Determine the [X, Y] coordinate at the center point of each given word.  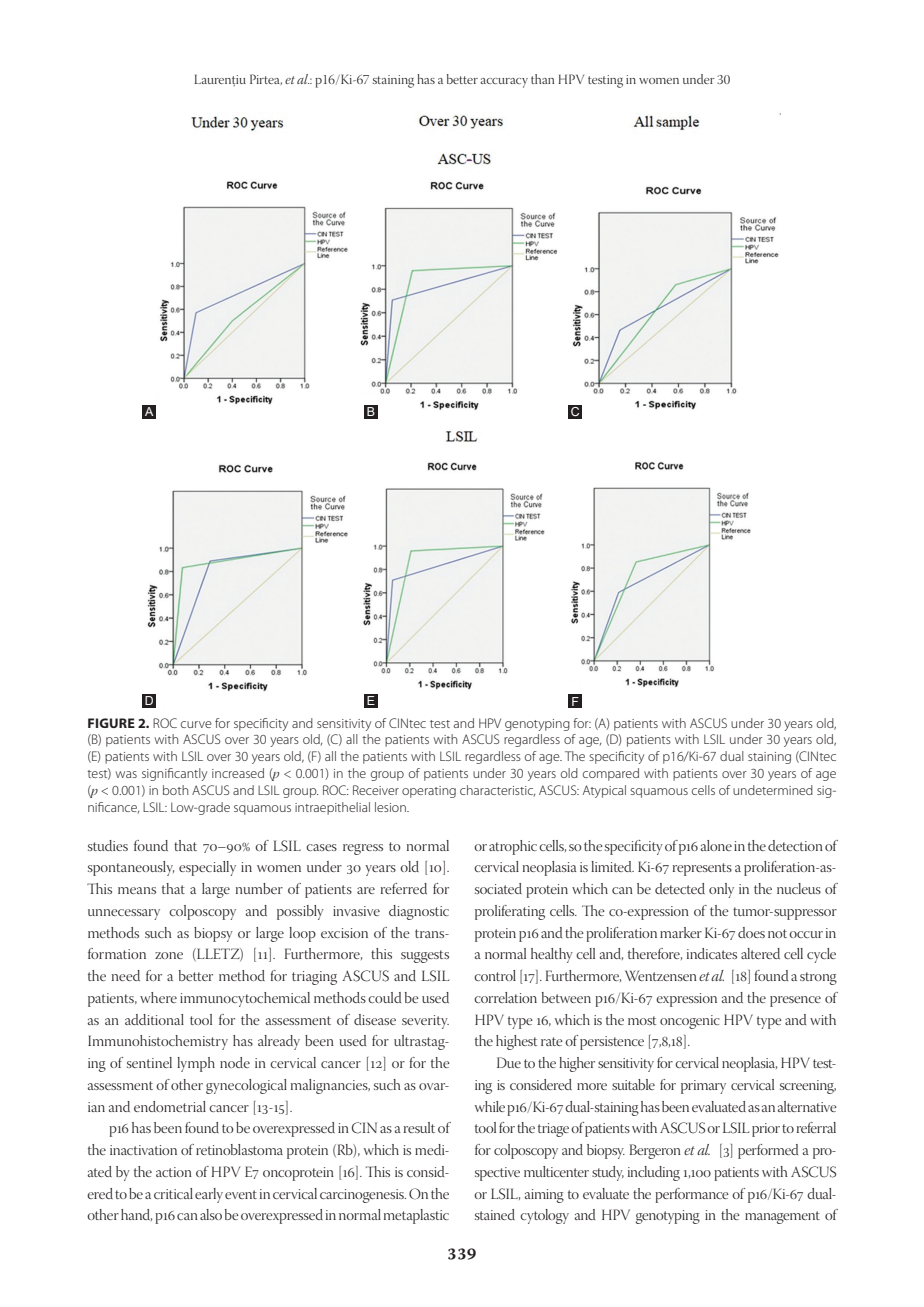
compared [611, 774]
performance [692, 1195]
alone [716, 845]
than [542, 79]
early [209, 1195]
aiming [544, 1196]
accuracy [504, 83]
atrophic [513, 847]
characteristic [497, 791]
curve [196, 724]
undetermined [773, 790]
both [175, 790]
